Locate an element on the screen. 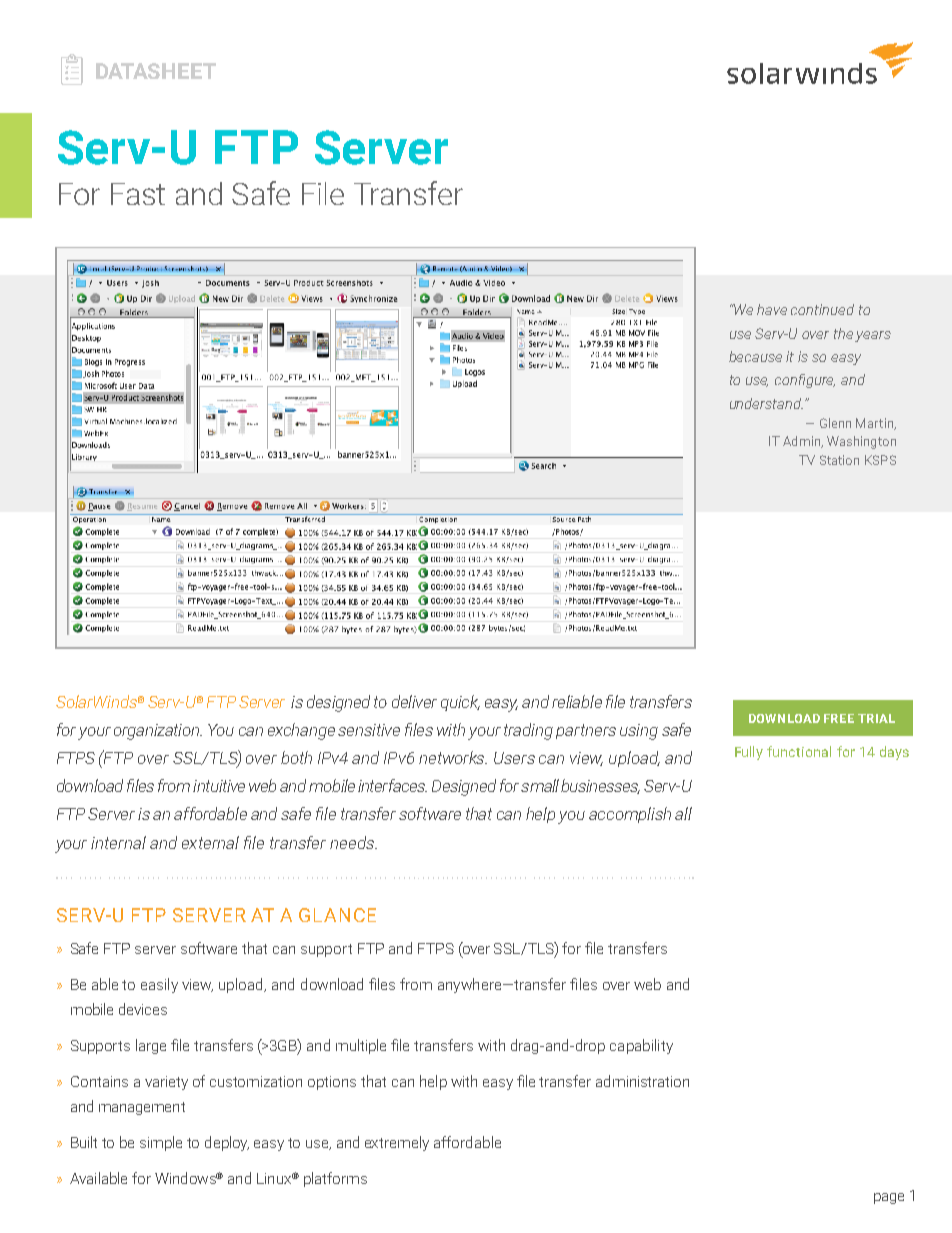 Image resolution: width=952 pixels, height=1233 pixels. Fast is located at coordinates (138, 194).
